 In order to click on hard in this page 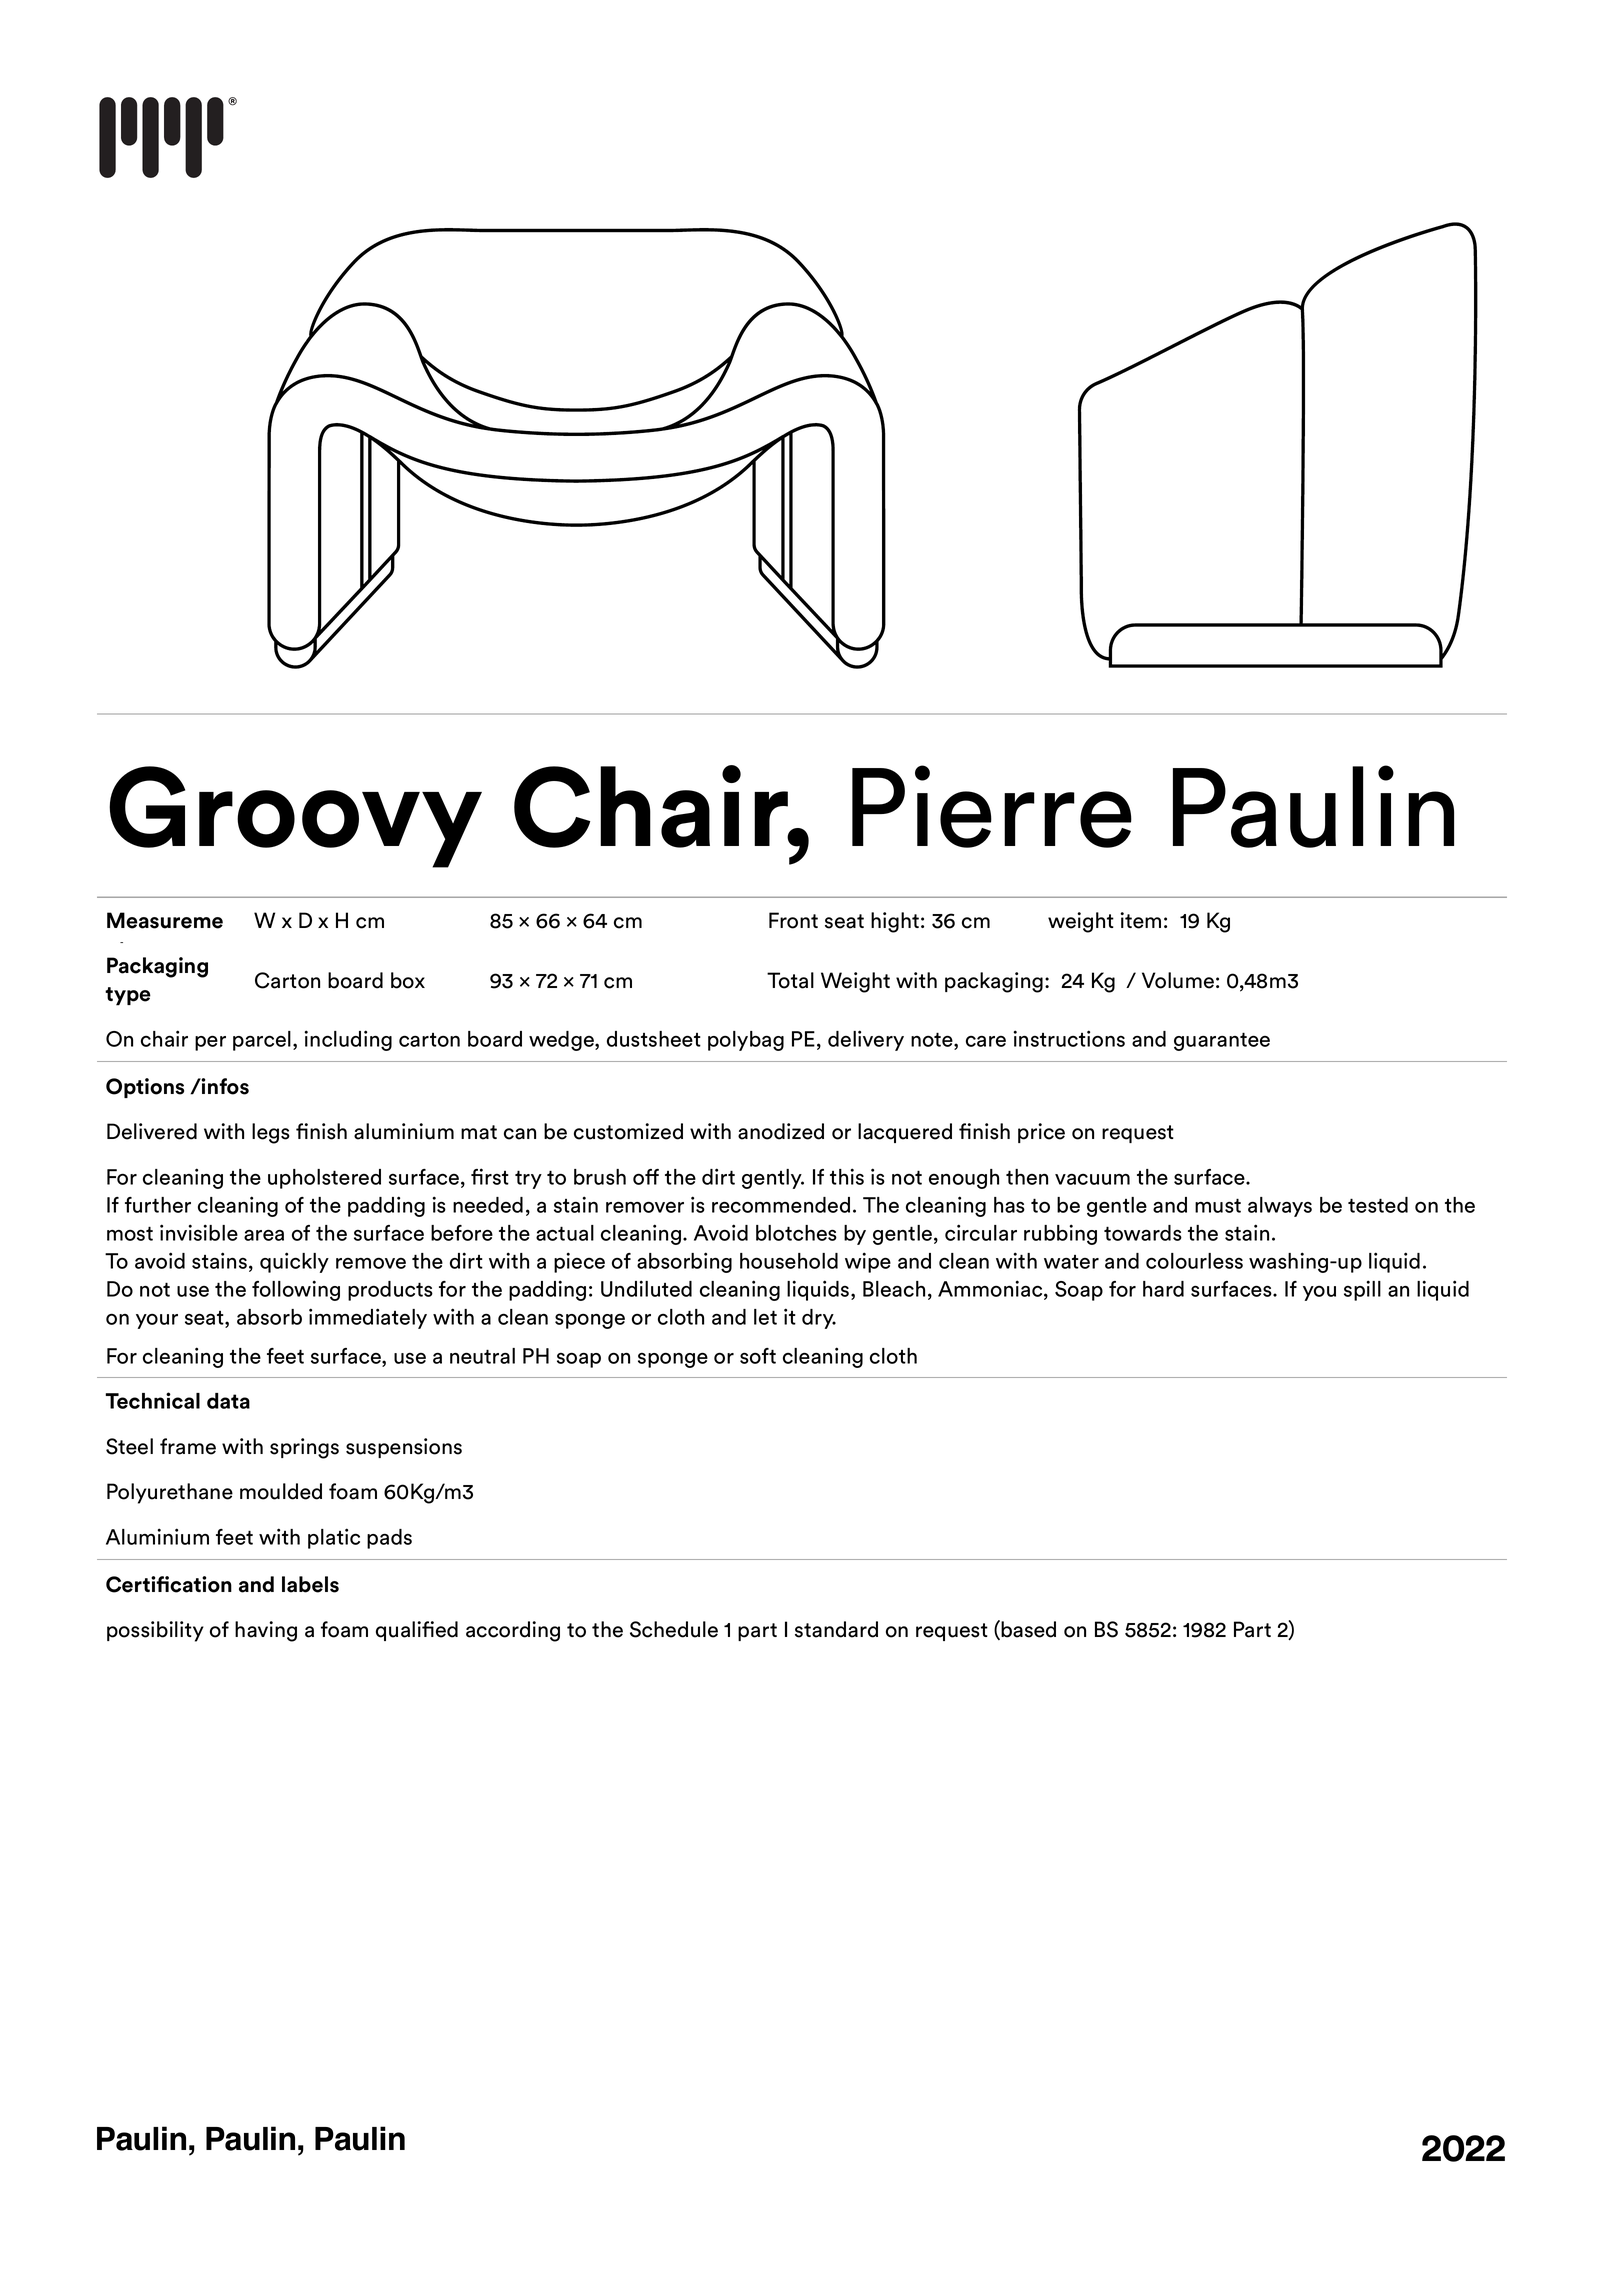, I will do `click(1163, 1289)`.
